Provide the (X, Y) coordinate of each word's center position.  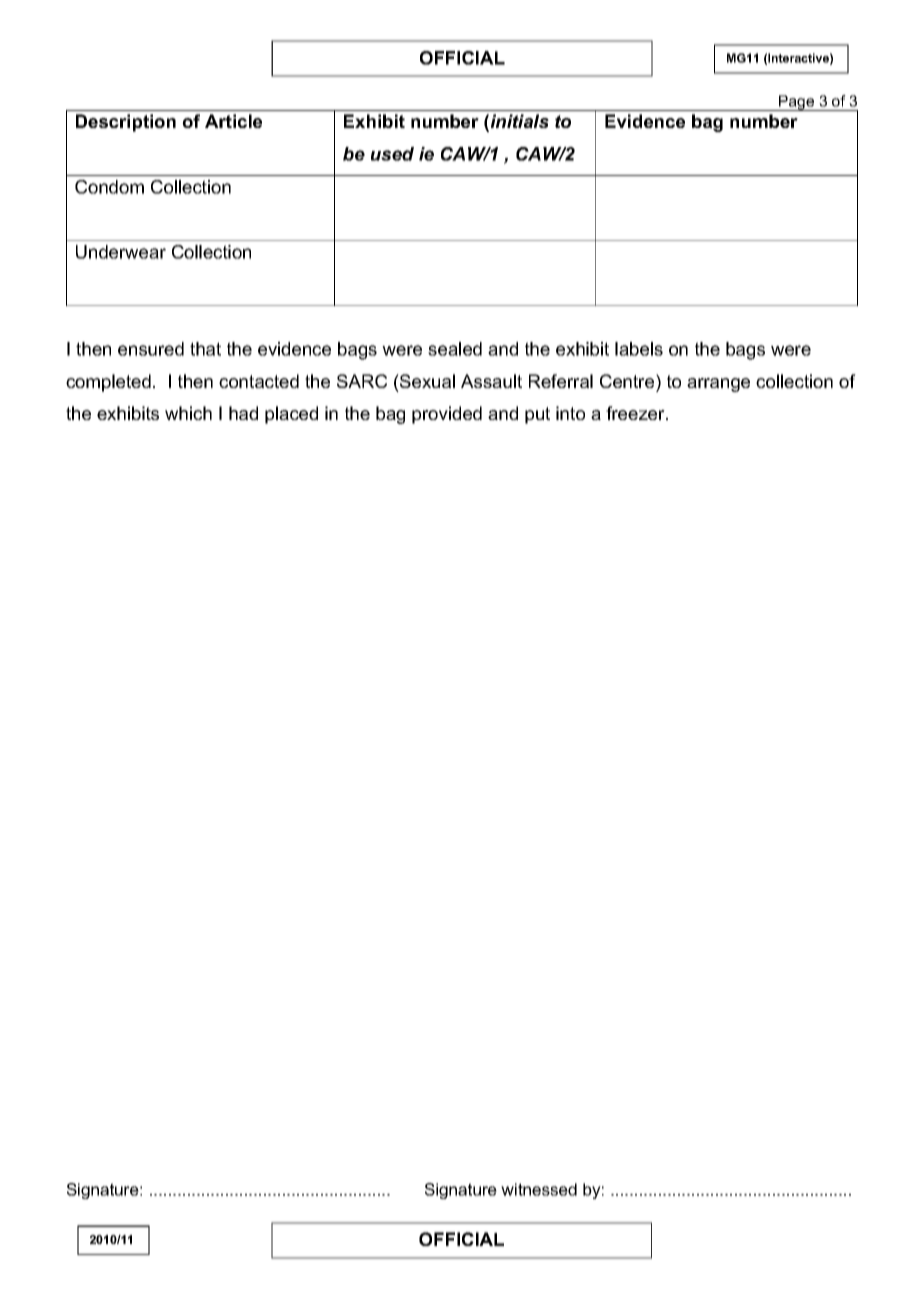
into (570, 413)
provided (447, 415)
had (243, 413)
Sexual (426, 381)
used (392, 154)
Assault (491, 381)
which (188, 413)
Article (233, 121)
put (537, 415)
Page (797, 103)
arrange (718, 385)
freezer (636, 413)
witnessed (539, 1189)
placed (291, 415)
